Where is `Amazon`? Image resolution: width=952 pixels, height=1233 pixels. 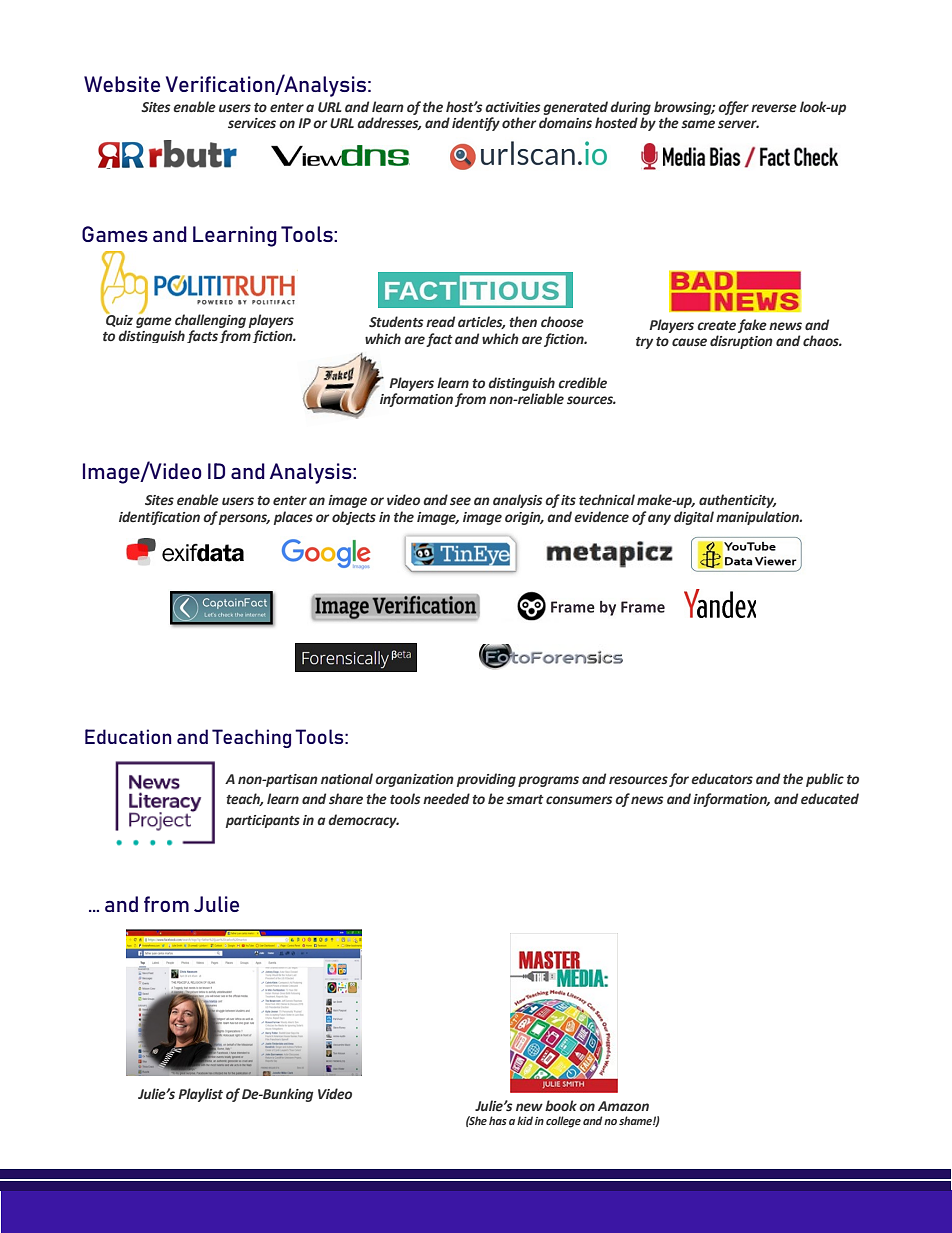
Amazon is located at coordinates (623, 1106).
